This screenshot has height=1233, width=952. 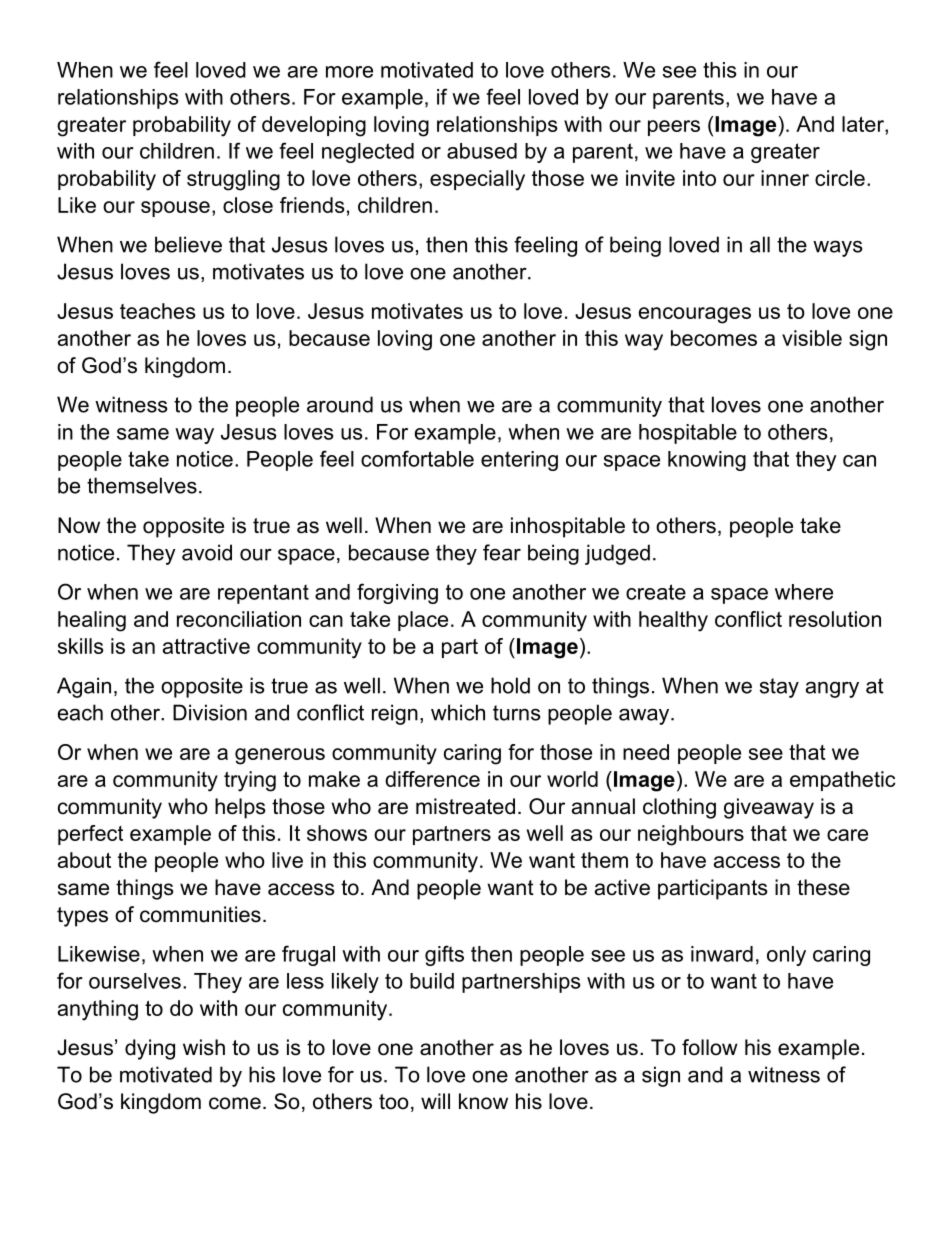 I want to click on where, so click(x=804, y=592).
